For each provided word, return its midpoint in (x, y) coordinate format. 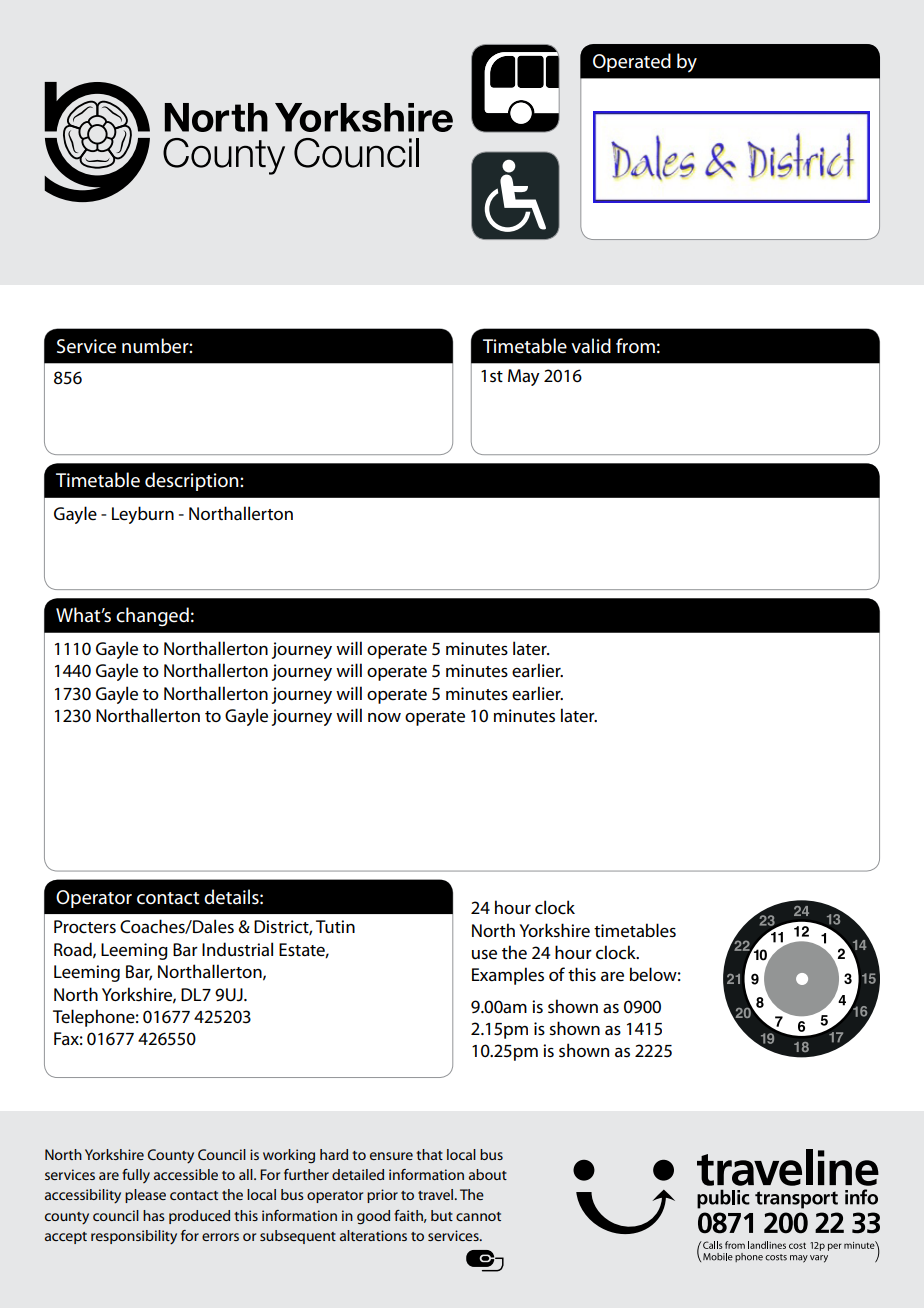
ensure (391, 1156)
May (524, 377)
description (193, 481)
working (289, 1156)
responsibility (134, 1237)
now (384, 717)
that (429, 1154)
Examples (508, 976)
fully (136, 1176)
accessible (186, 1174)
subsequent (298, 1237)
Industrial (237, 949)
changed (152, 616)
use (484, 955)
